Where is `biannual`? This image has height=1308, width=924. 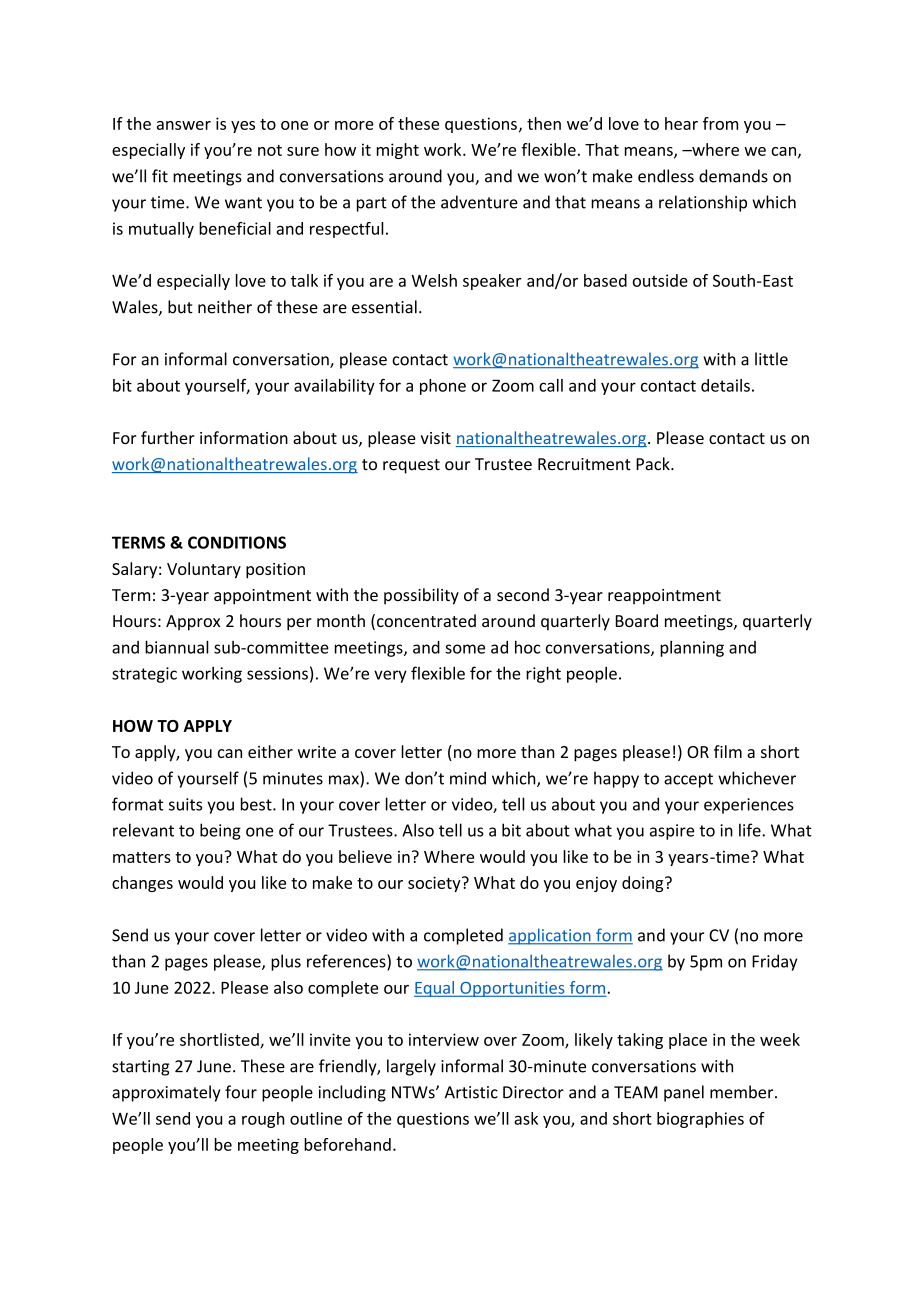 biannual is located at coordinates (177, 647).
